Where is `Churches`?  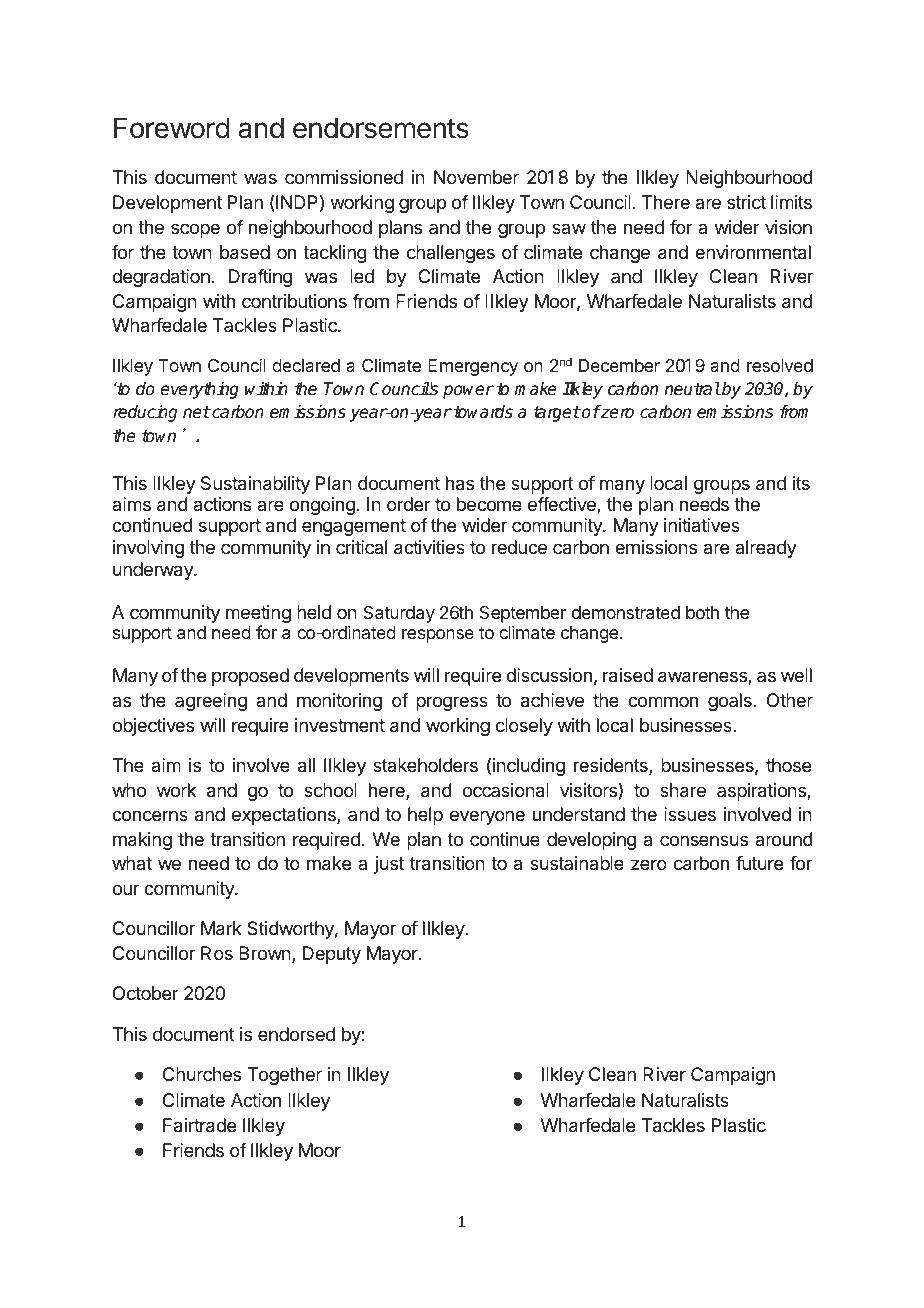 Churches is located at coordinates (202, 1074).
